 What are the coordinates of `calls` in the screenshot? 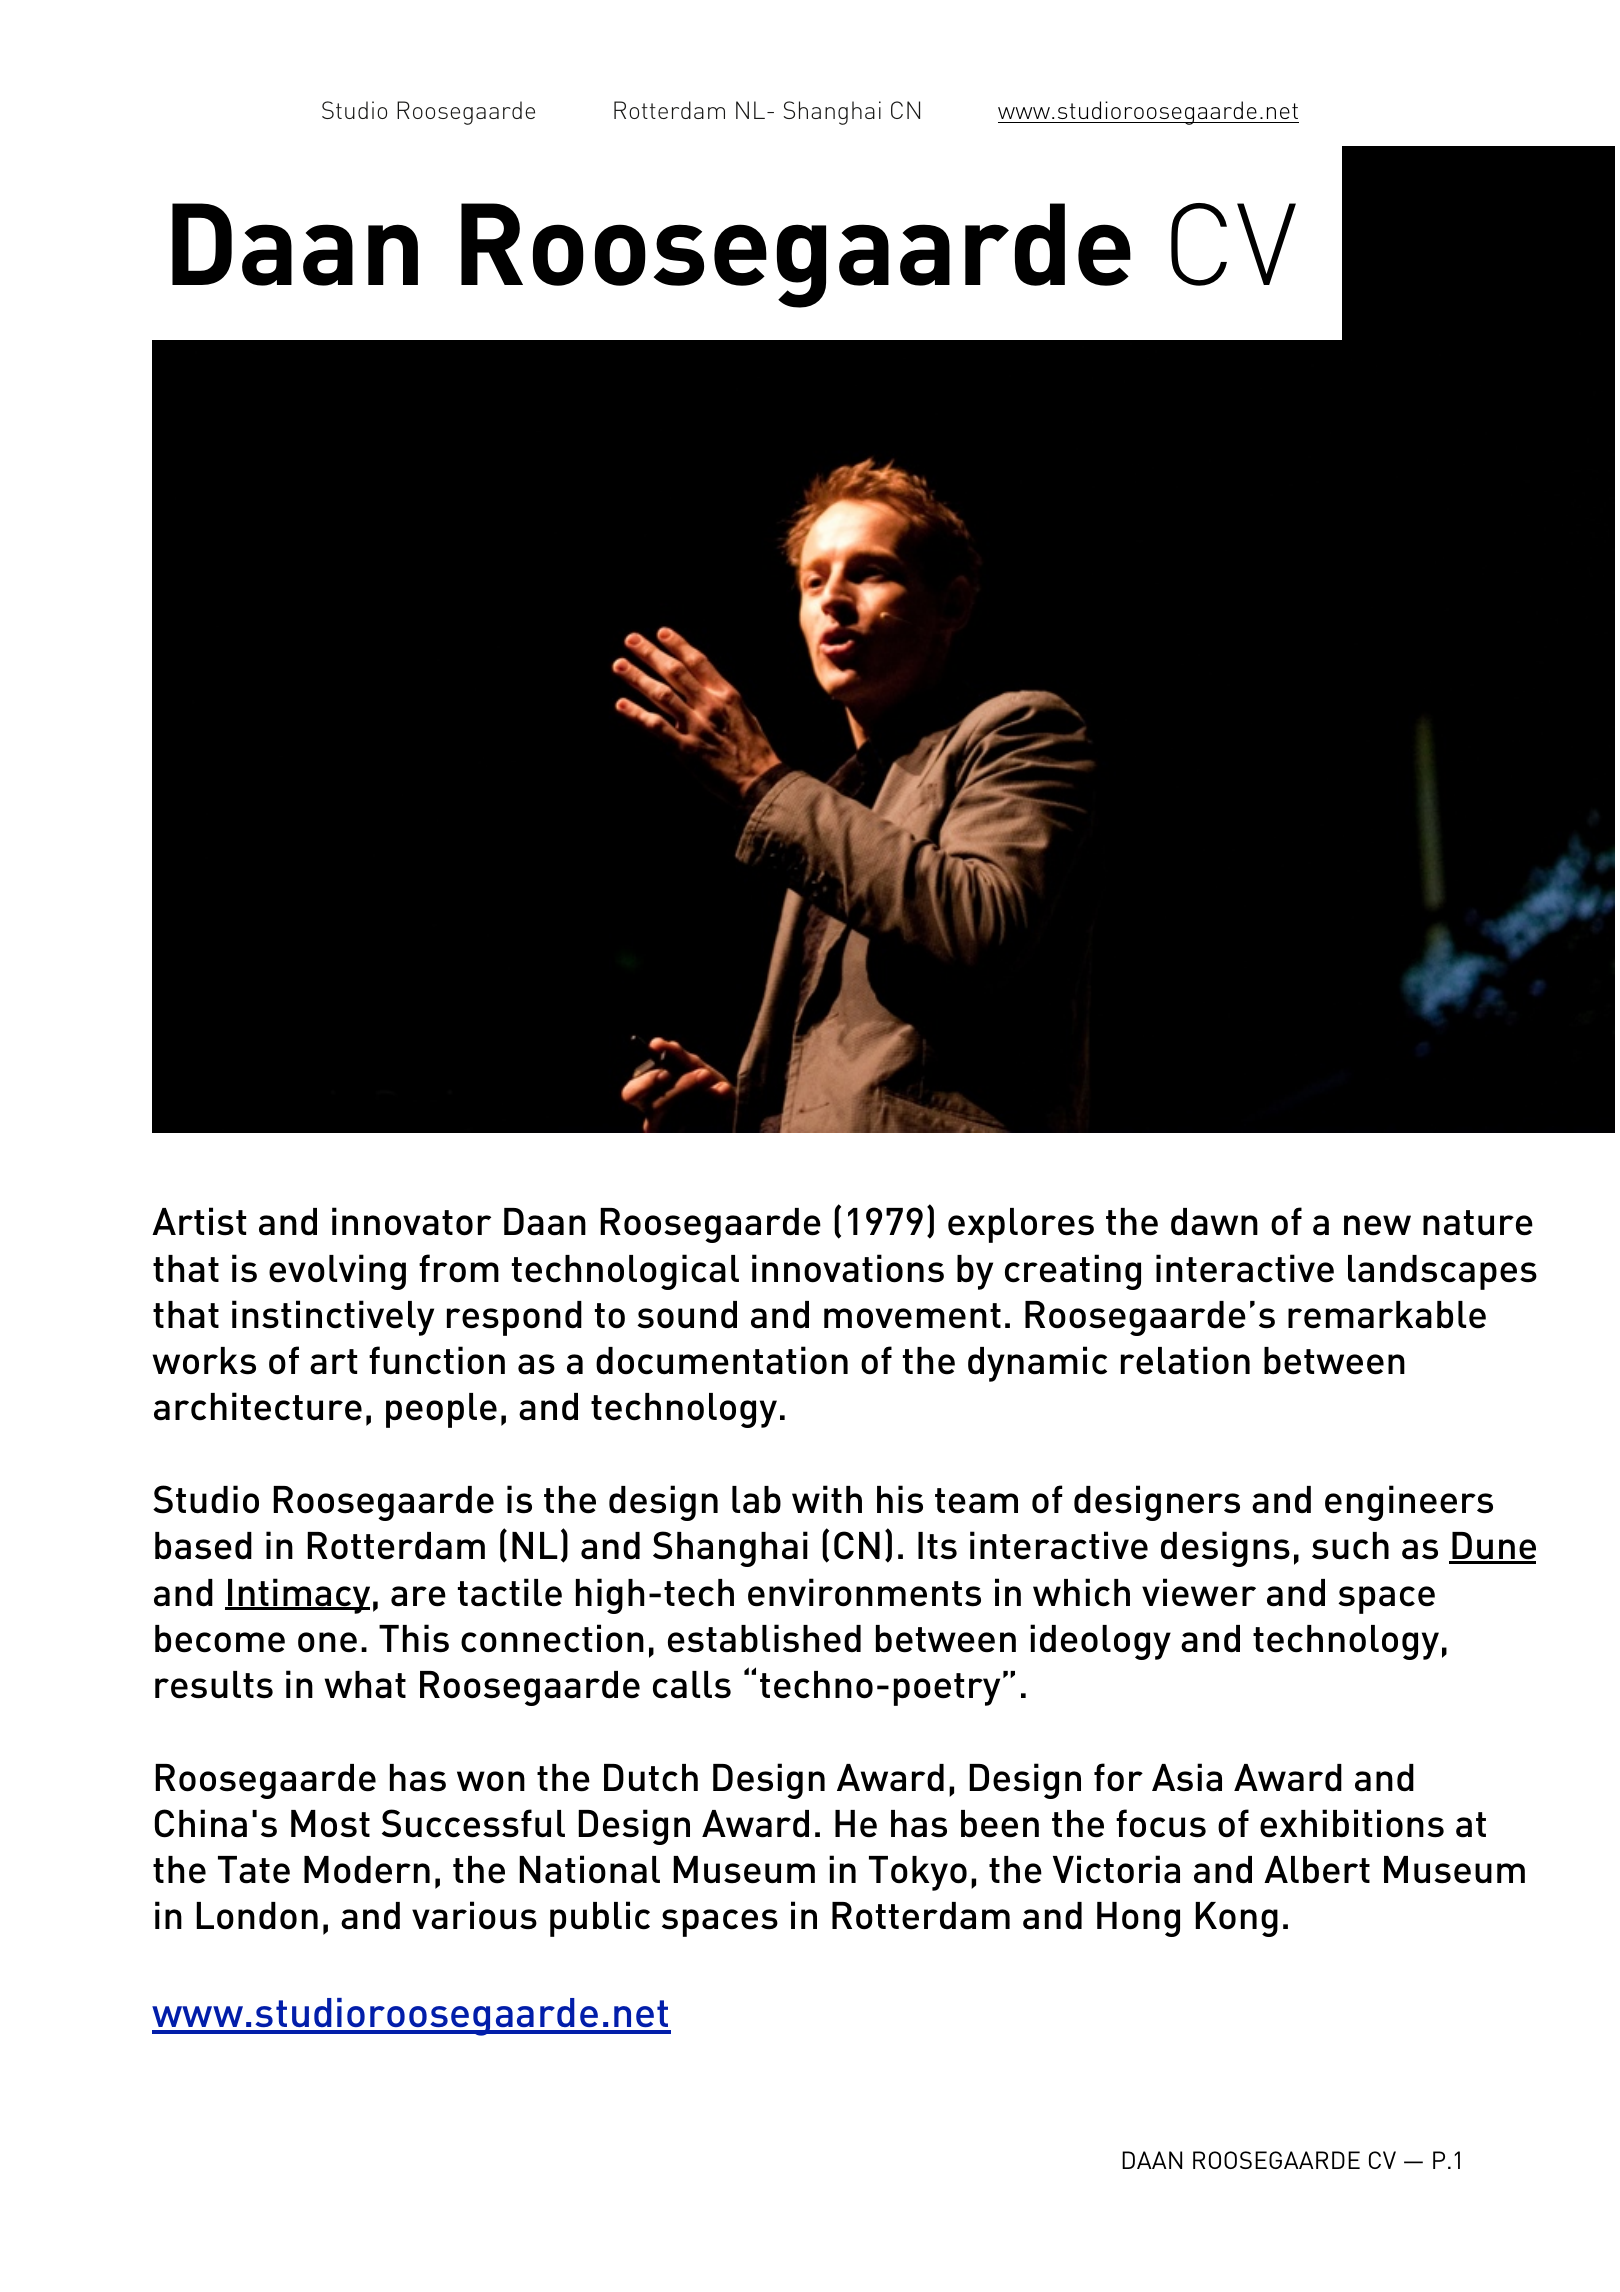 It's located at (692, 1685).
